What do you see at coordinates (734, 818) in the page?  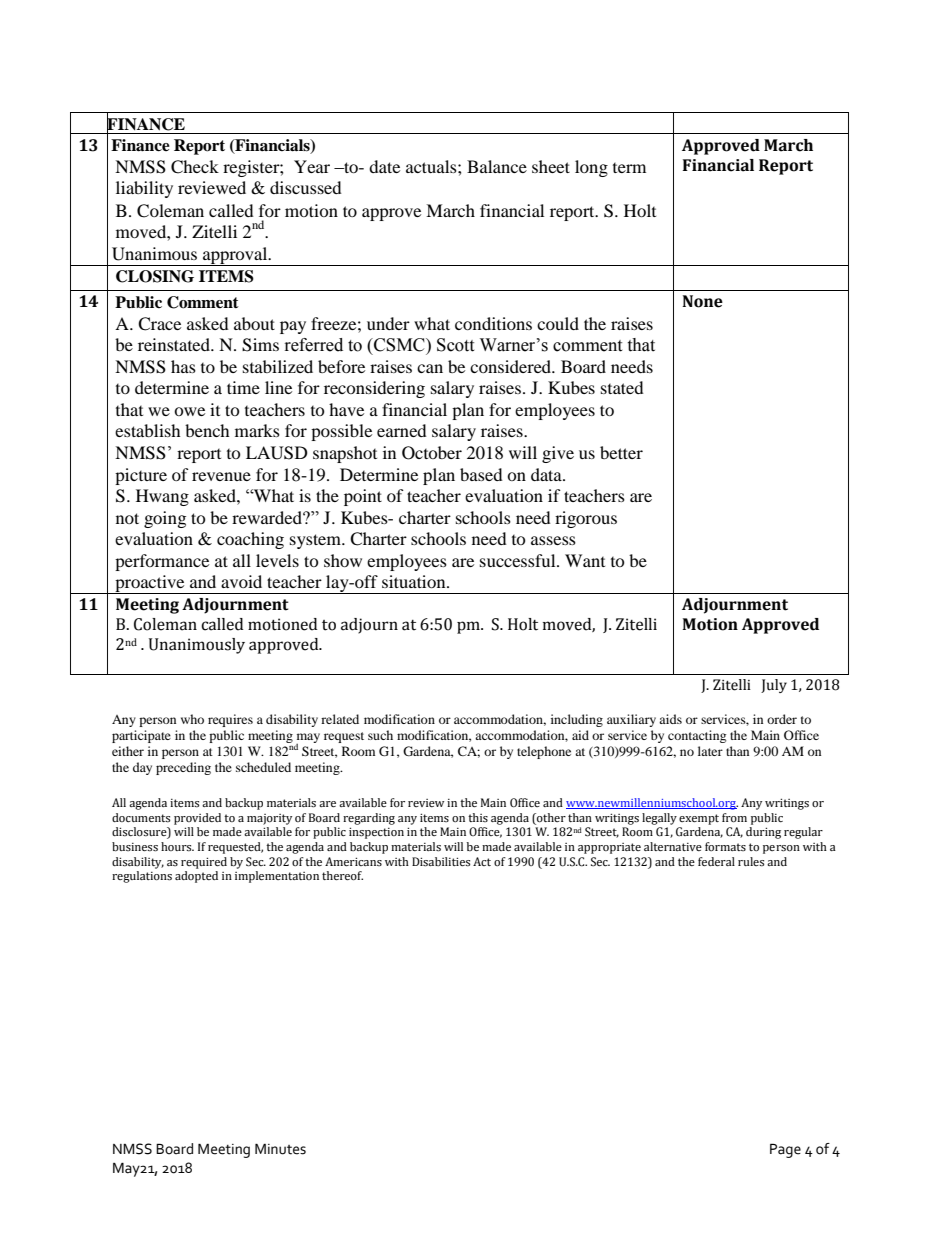 I see `from` at bounding box center [734, 818].
